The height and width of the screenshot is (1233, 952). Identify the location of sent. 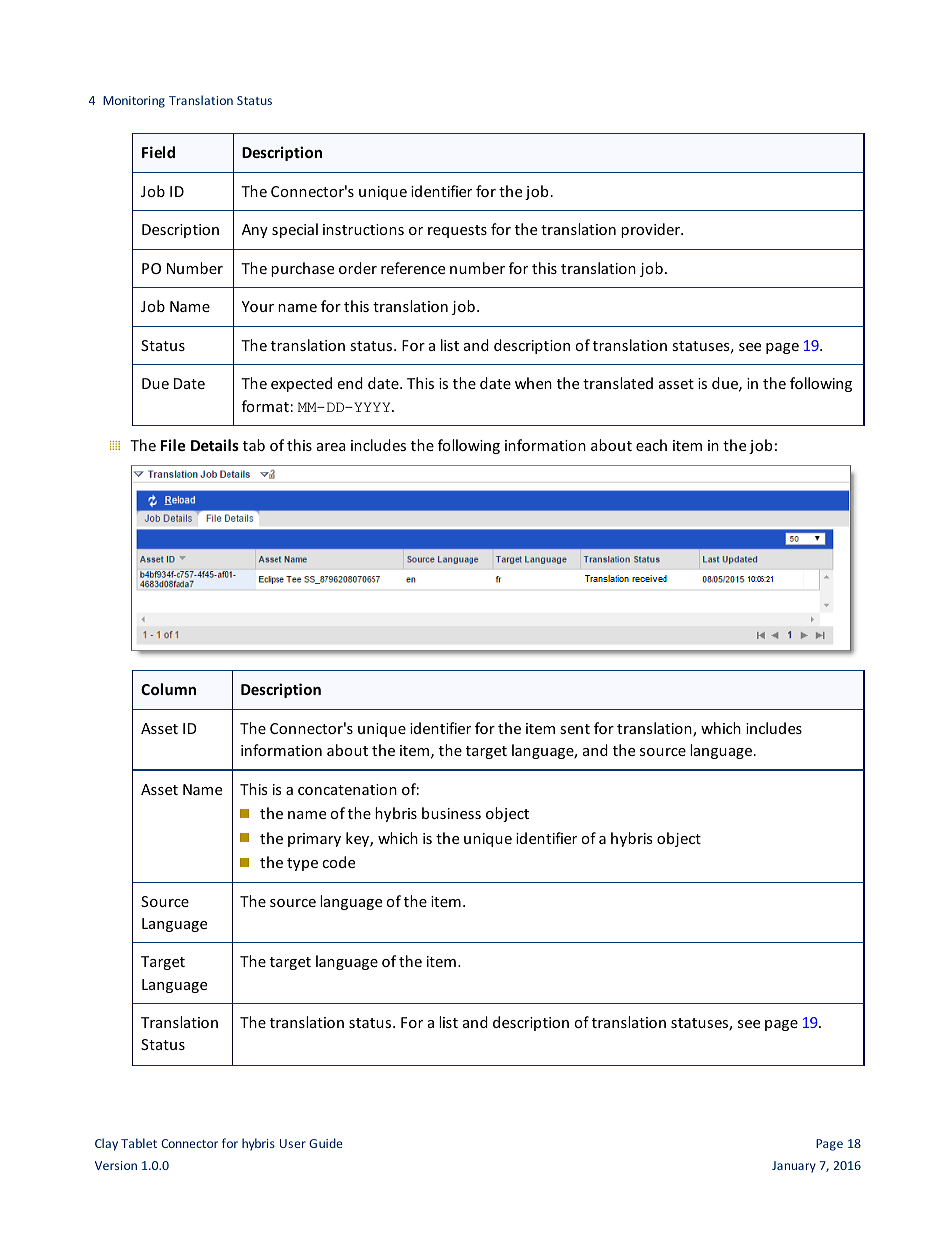
(575, 729).
